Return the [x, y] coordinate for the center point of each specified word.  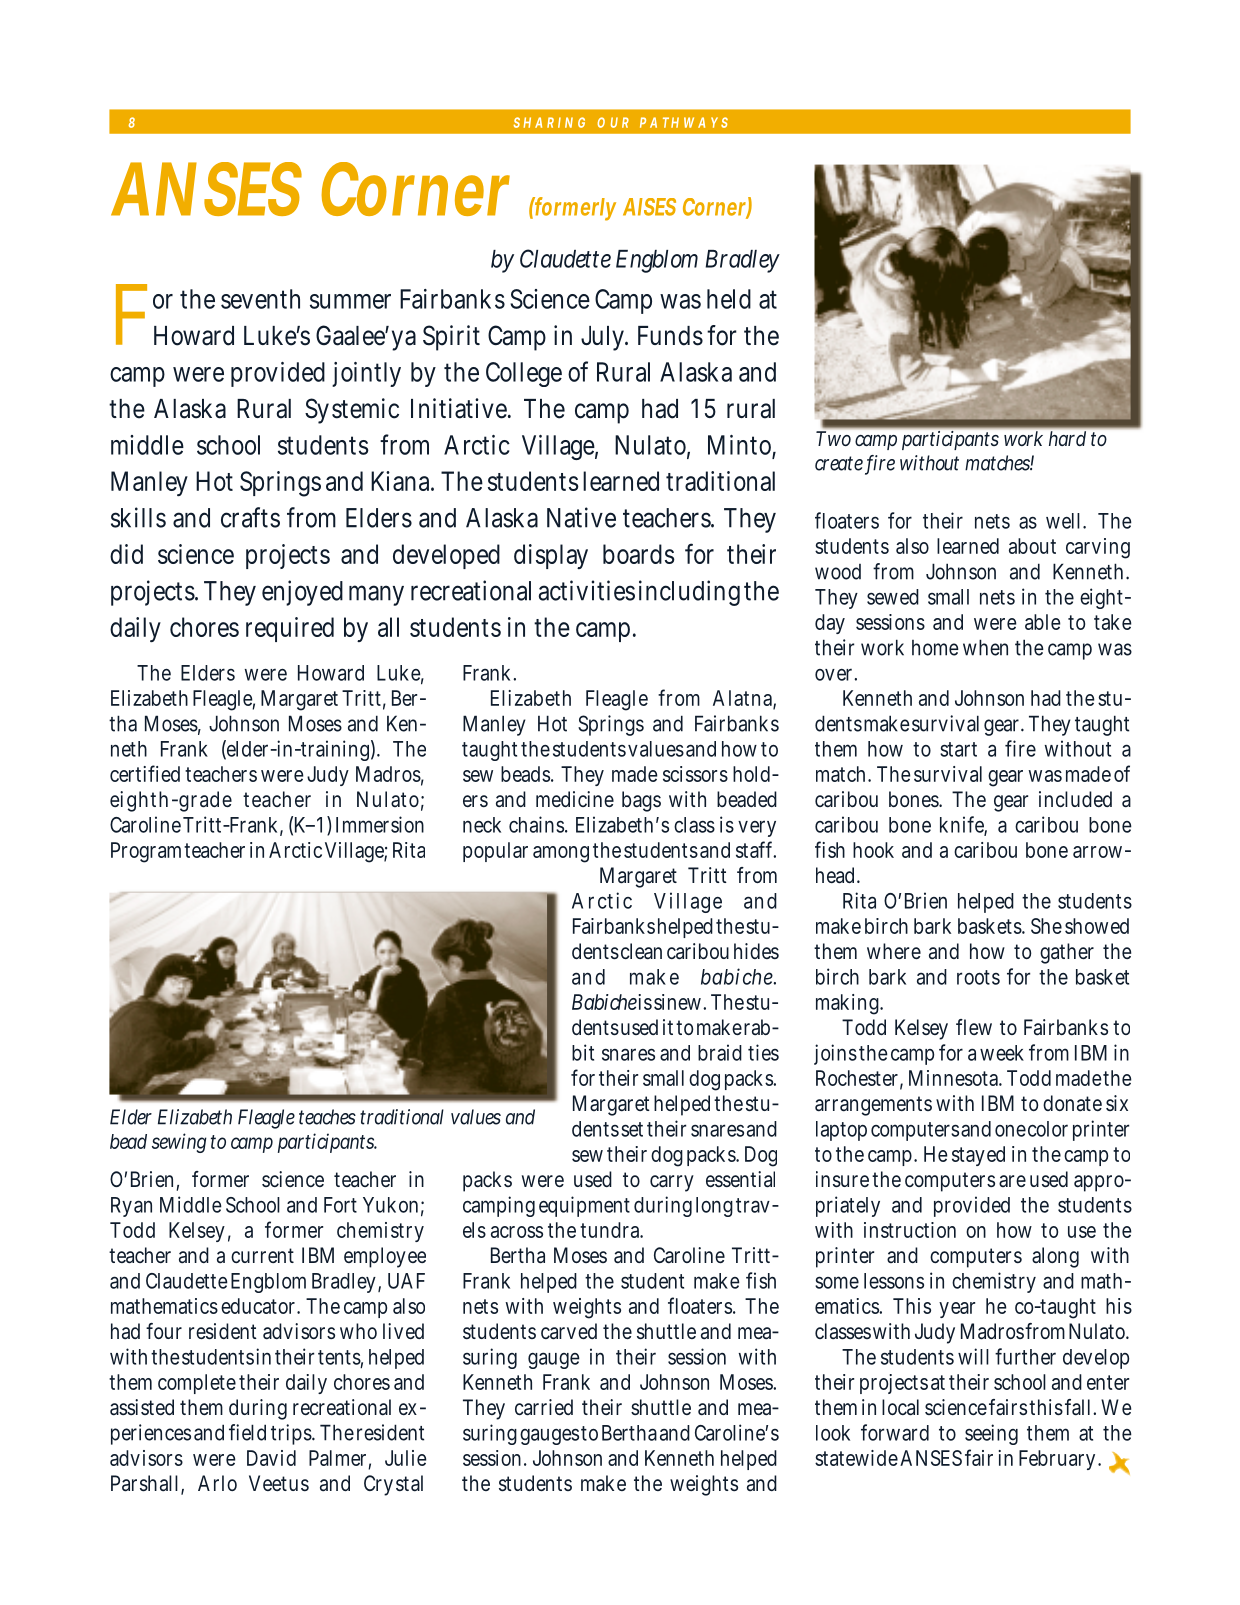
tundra [611, 1230]
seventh [260, 299]
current [262, 1255]
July [604, 338]
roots [978, 977]
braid [720, 1052]
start [958, 749]
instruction [910, 1230]
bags [641, 801]
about [1032, 546]
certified [145, 773]
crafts [250, 517]
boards [639, 554]
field [247, 1432]
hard [1067, 438]
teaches [327, 1117]
